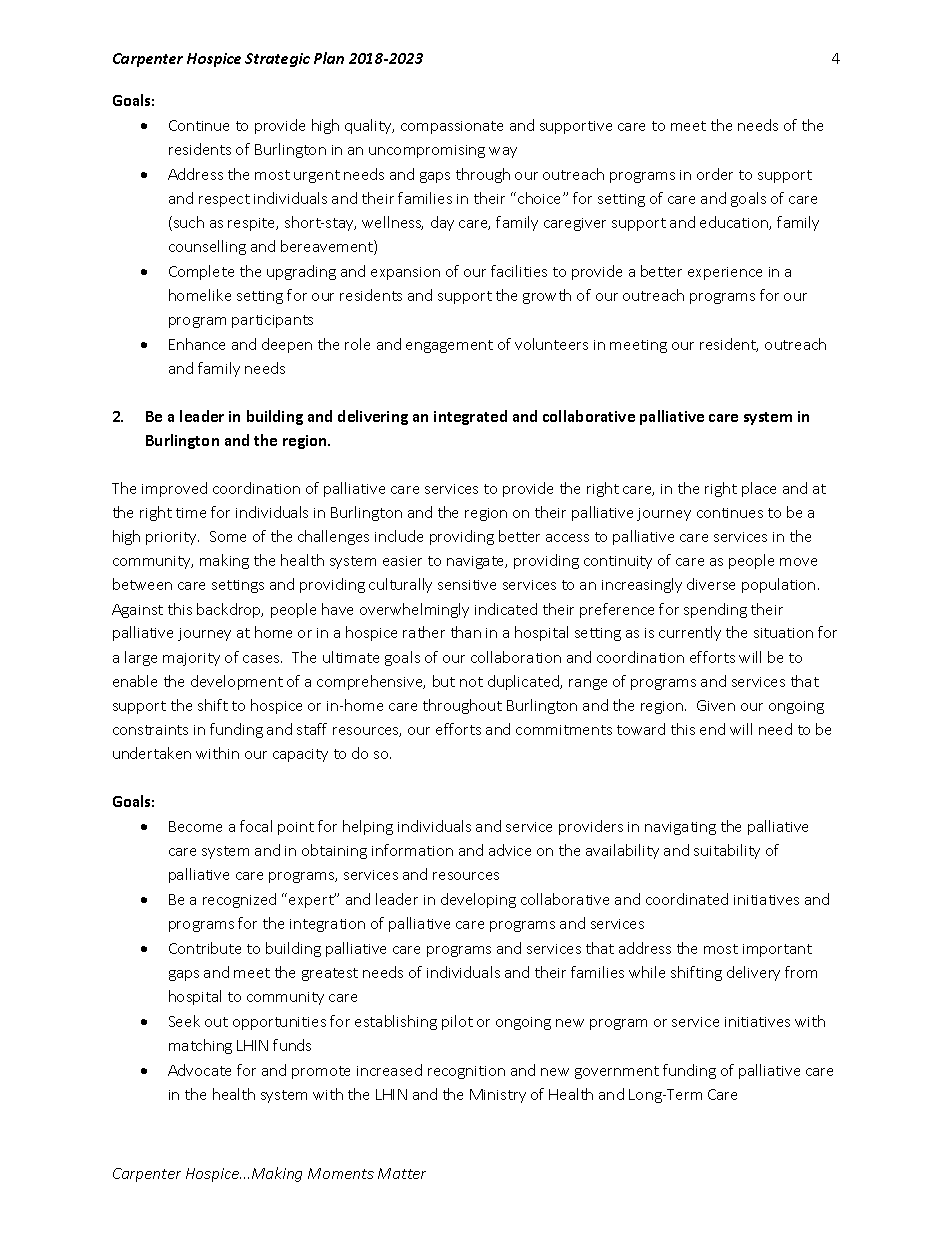 Image resolution: width=952 pixels, height=1233 pixels. I want to click on order, so click(715, 174).
